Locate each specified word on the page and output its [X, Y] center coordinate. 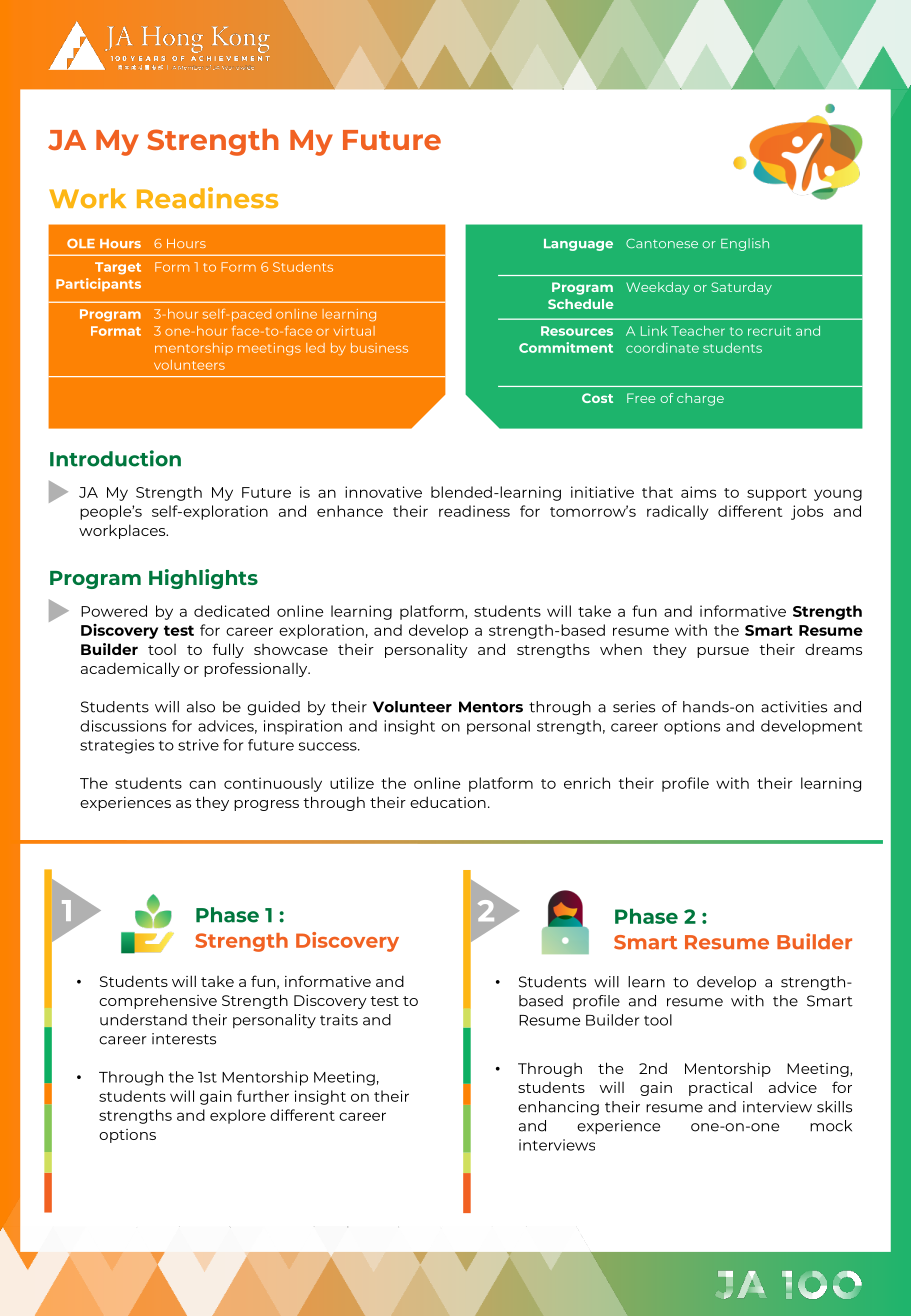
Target [118, 268]
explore [238, 1116]
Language [578, 245]
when [621, 649]
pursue [723, 652]
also [201, 707]
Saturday [741, 288]
